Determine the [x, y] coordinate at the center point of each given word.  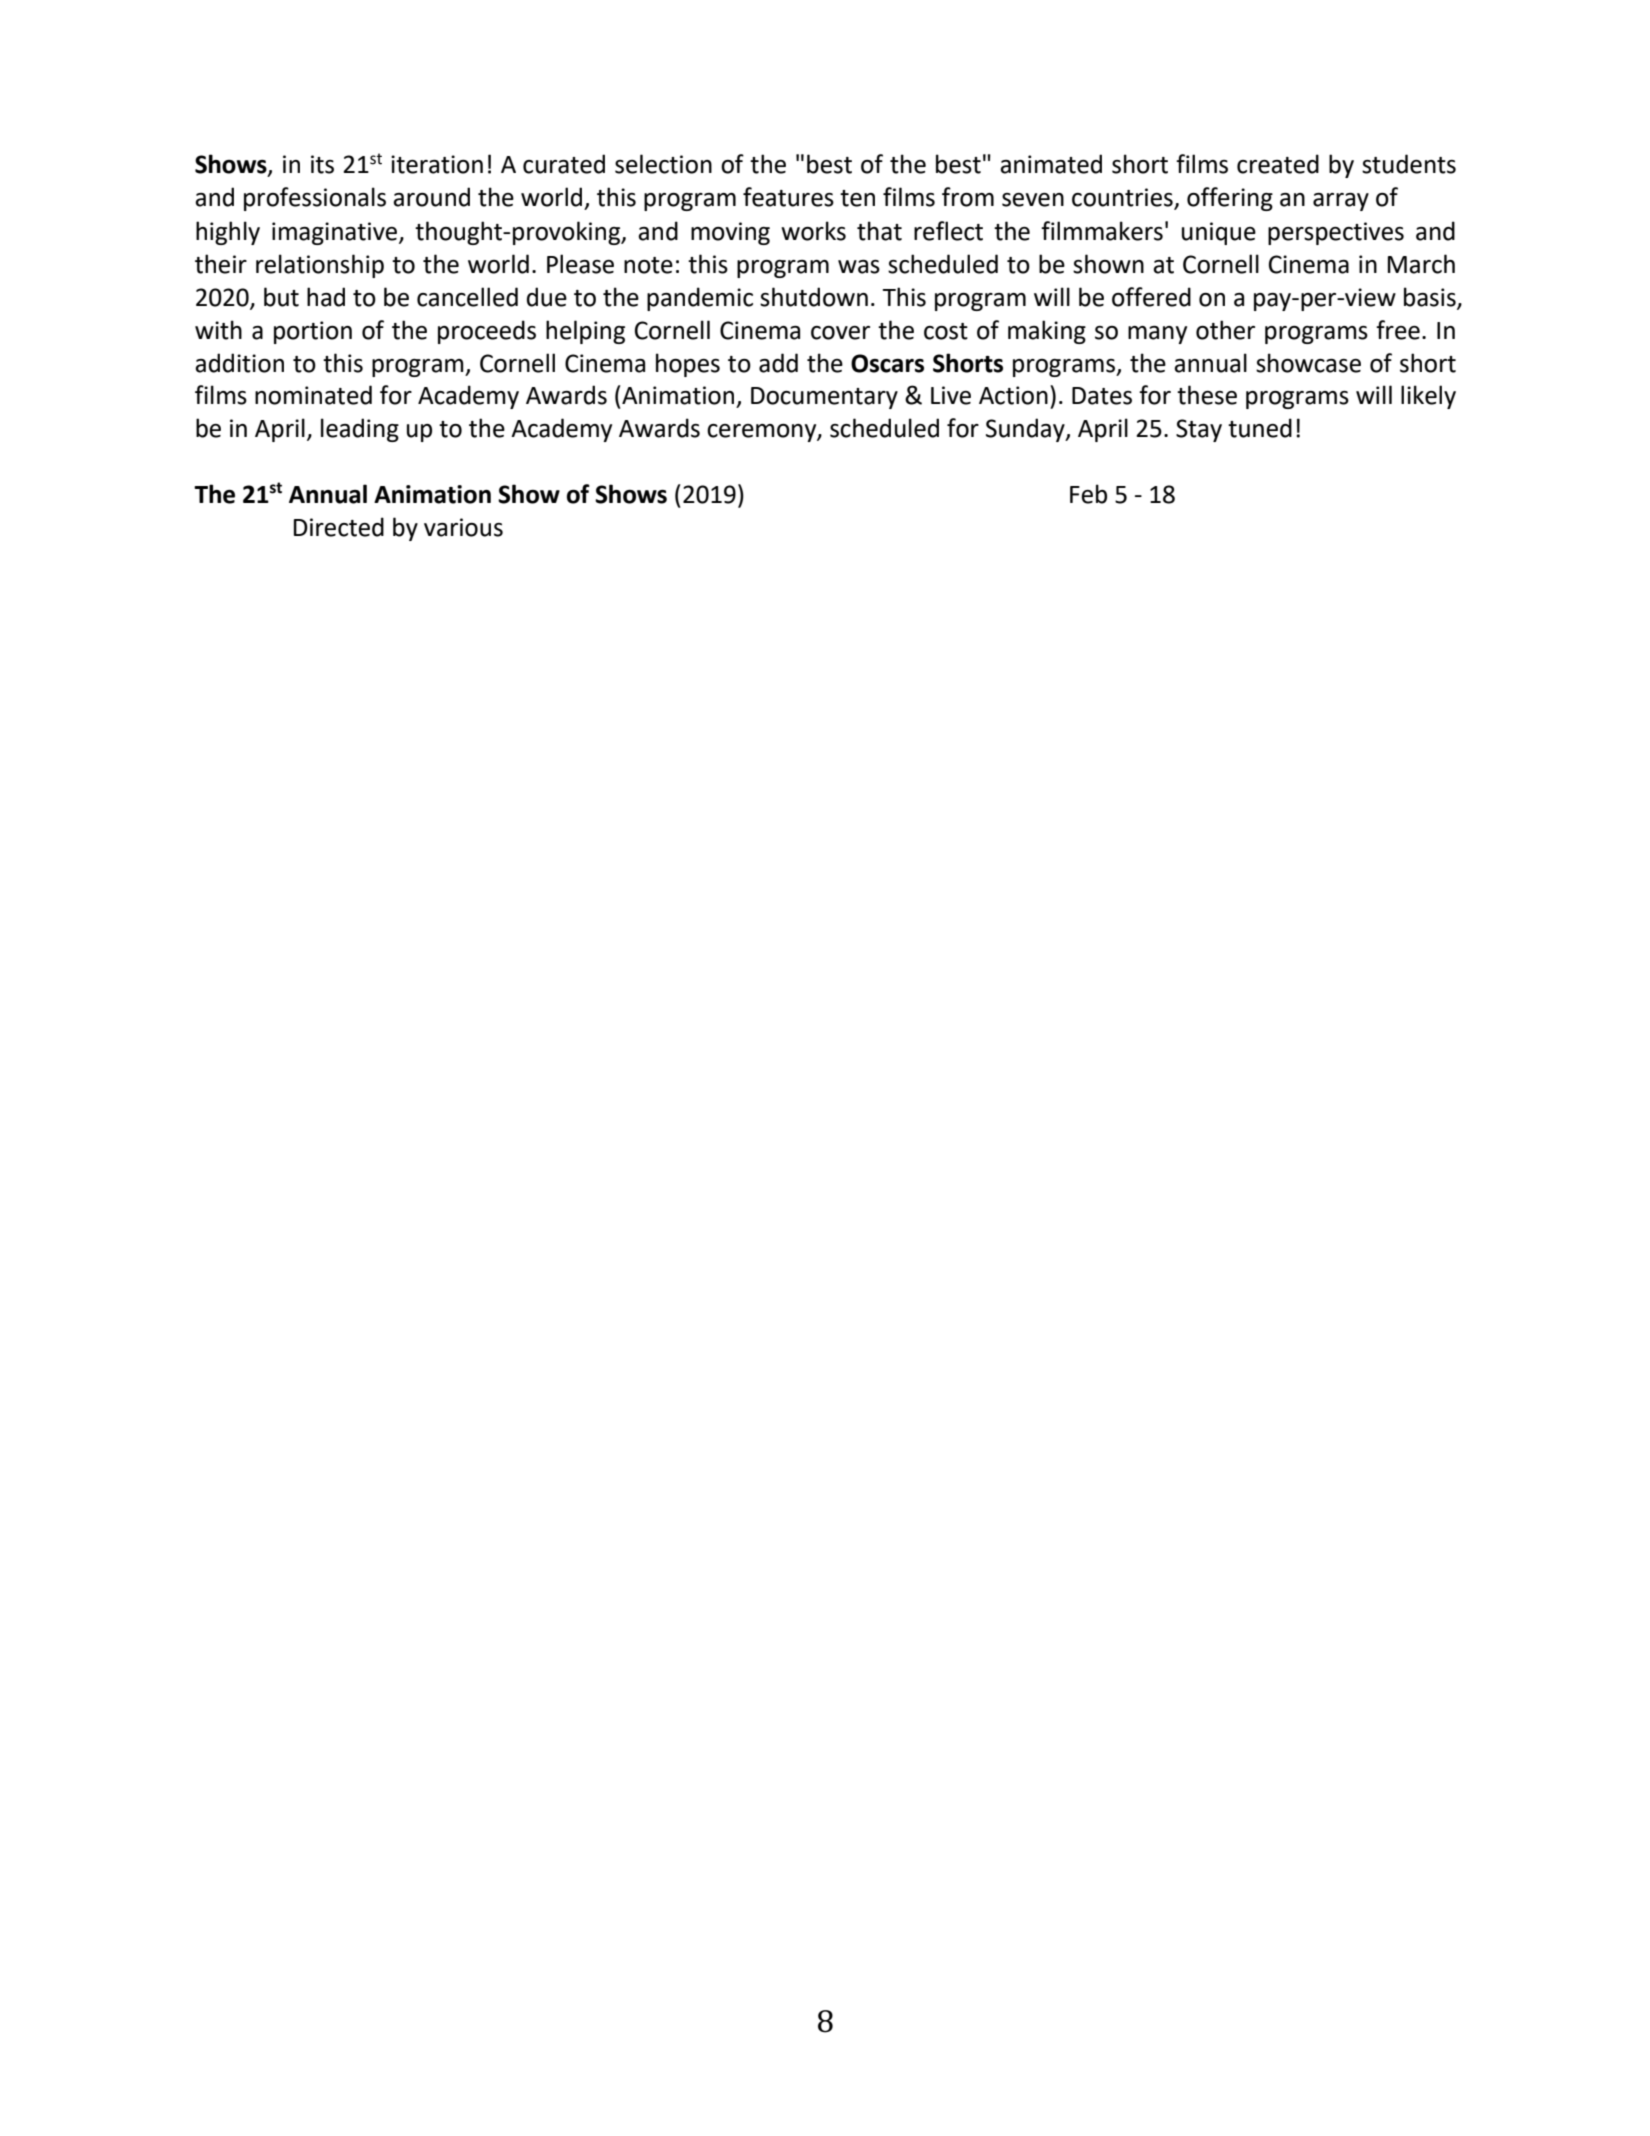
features [788, 197]
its [322, 164]
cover [840, 333]
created [1278, 164]
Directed [339, 527]
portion [313, 332]
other [1225, 330]
